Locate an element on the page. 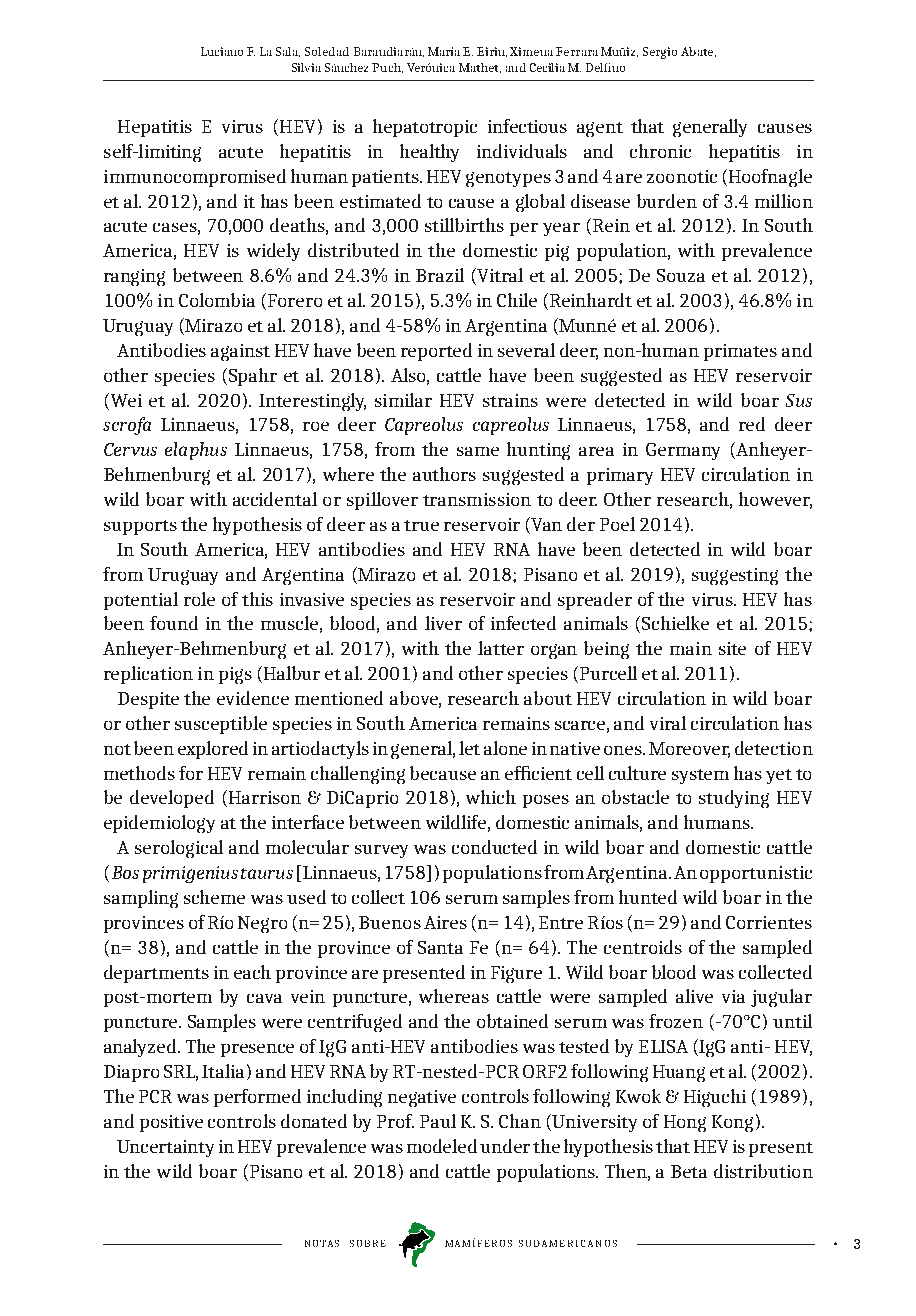  modeled is located at coordinates (442, 1146).
